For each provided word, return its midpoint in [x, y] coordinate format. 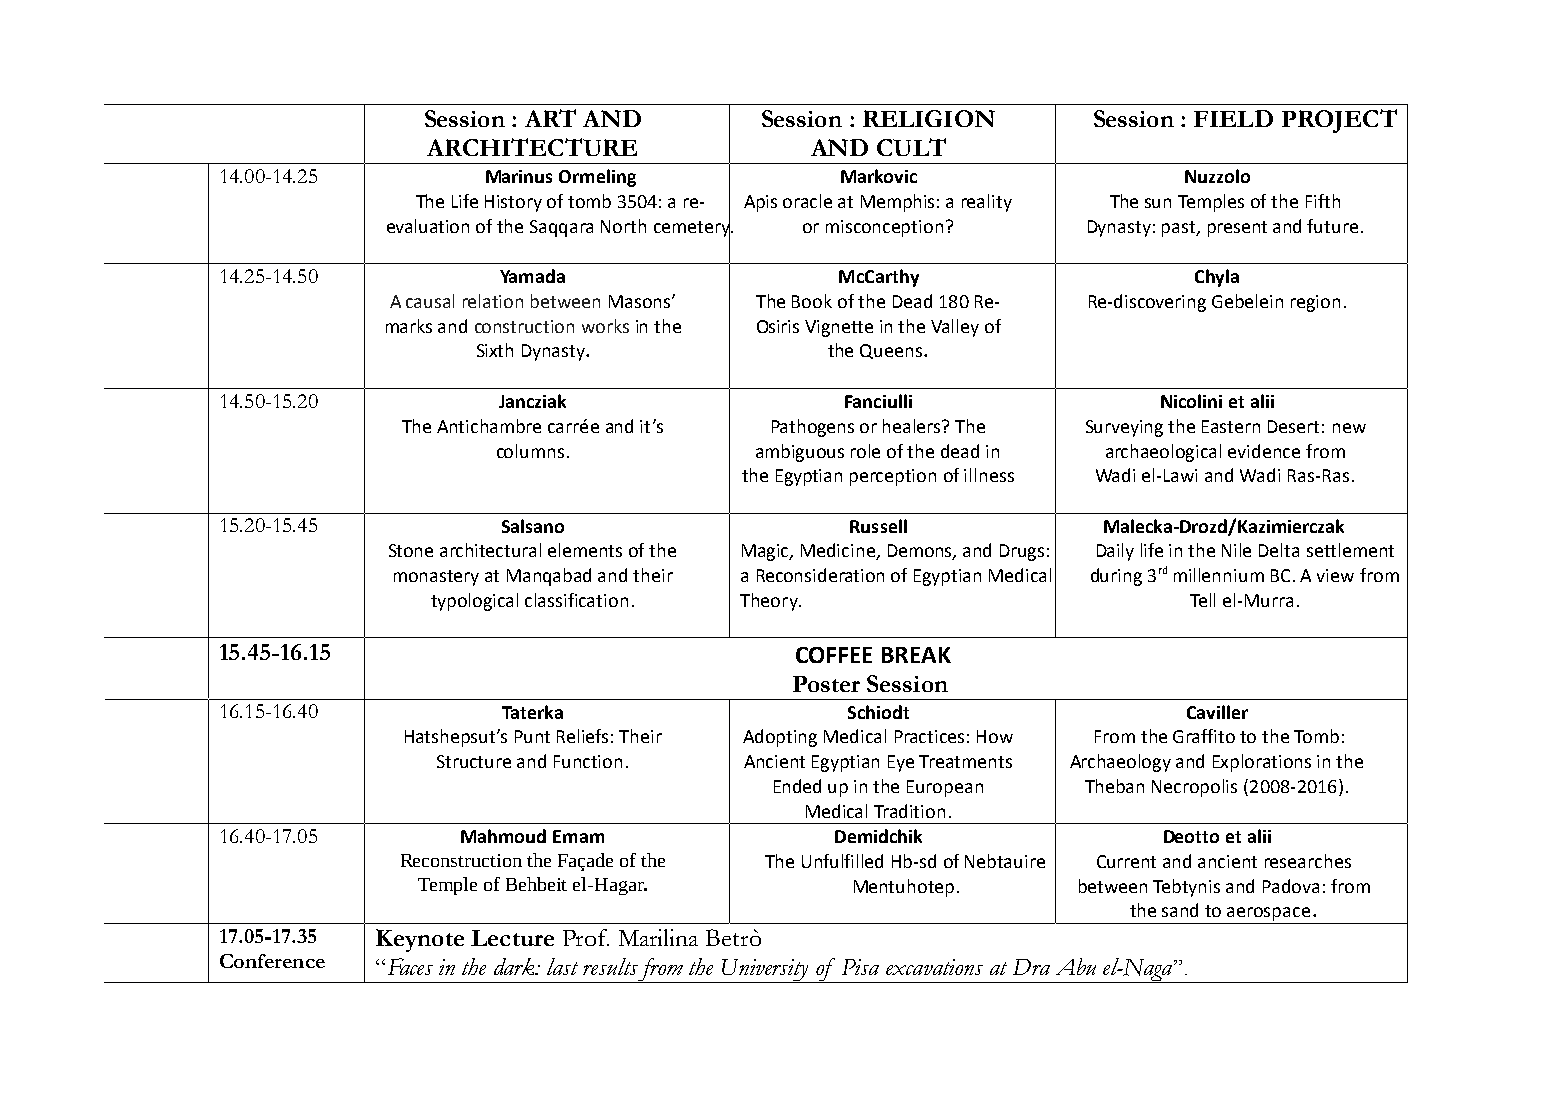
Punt [532, 736]
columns [530, 451]
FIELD [1233, 118]
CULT [911, 147]
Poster [826, 684]
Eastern [1231, 426]
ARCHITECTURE [532, 147]
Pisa [860, 967]
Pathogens [813, 428]
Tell [1202, 600]
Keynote [420, 940]
